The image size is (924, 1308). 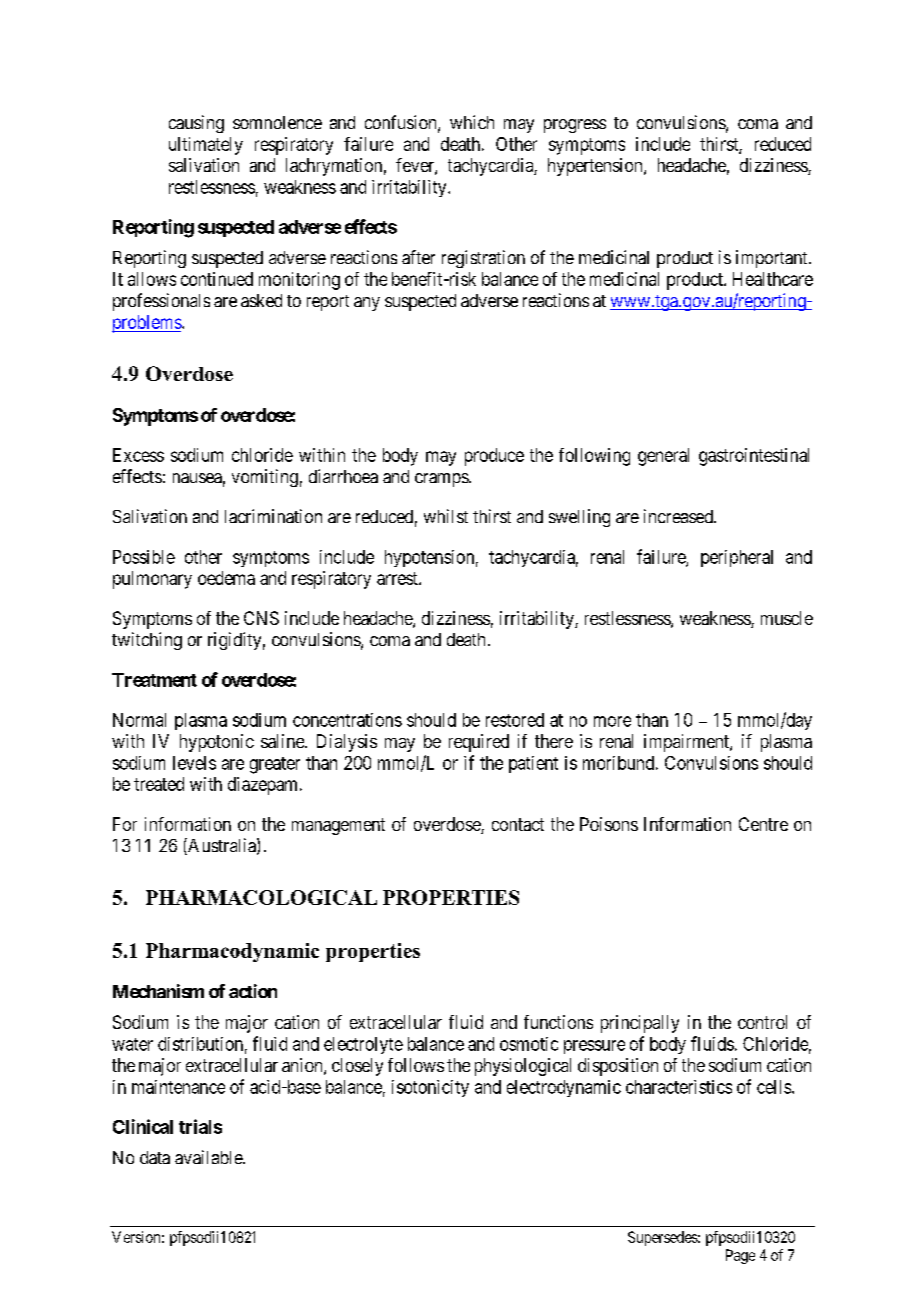 I want to click on PHARMACOLOGICAL, so click(x=261, y=897).
